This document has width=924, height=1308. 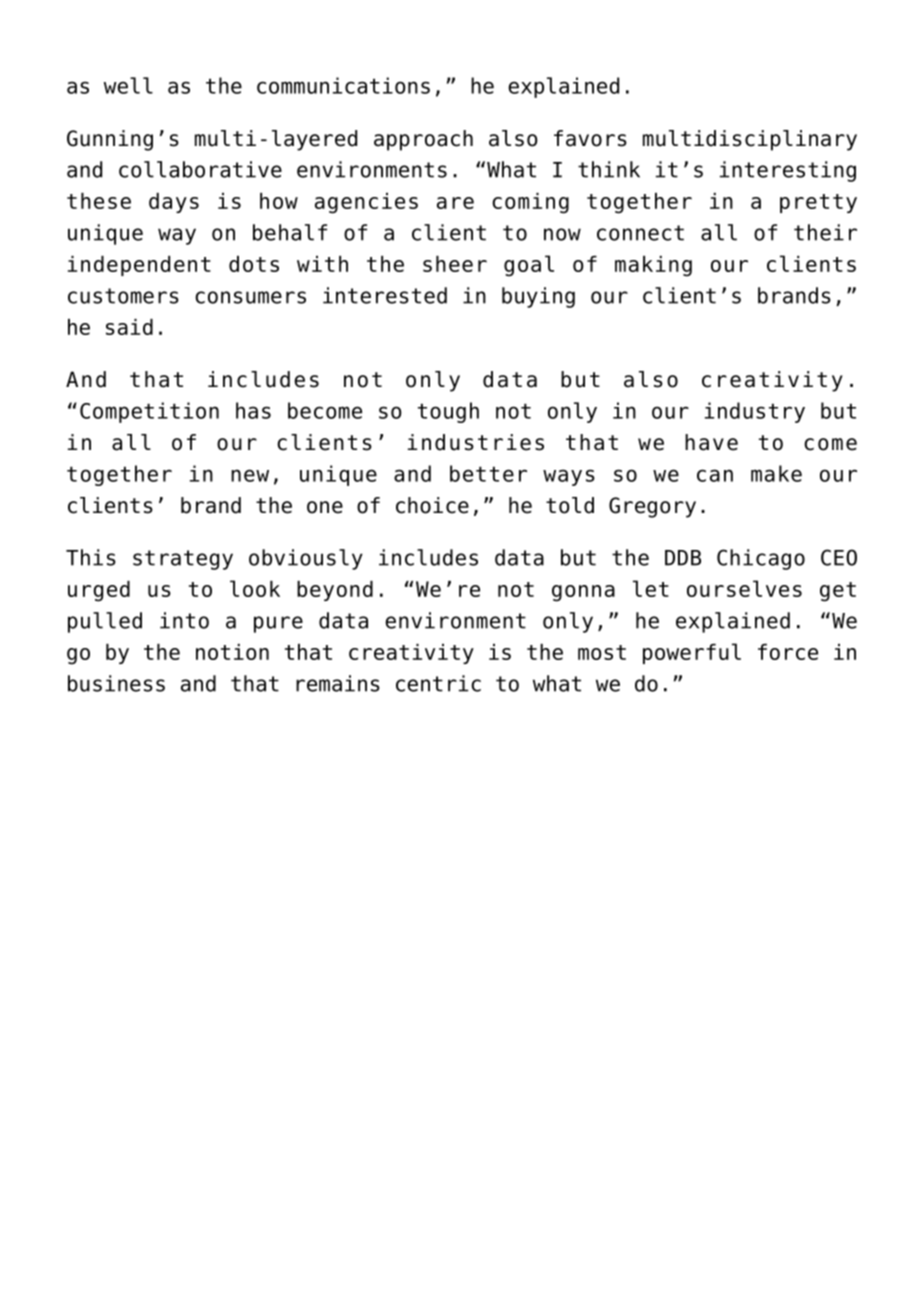 I want to click on are, so click(x=455, y=203).
